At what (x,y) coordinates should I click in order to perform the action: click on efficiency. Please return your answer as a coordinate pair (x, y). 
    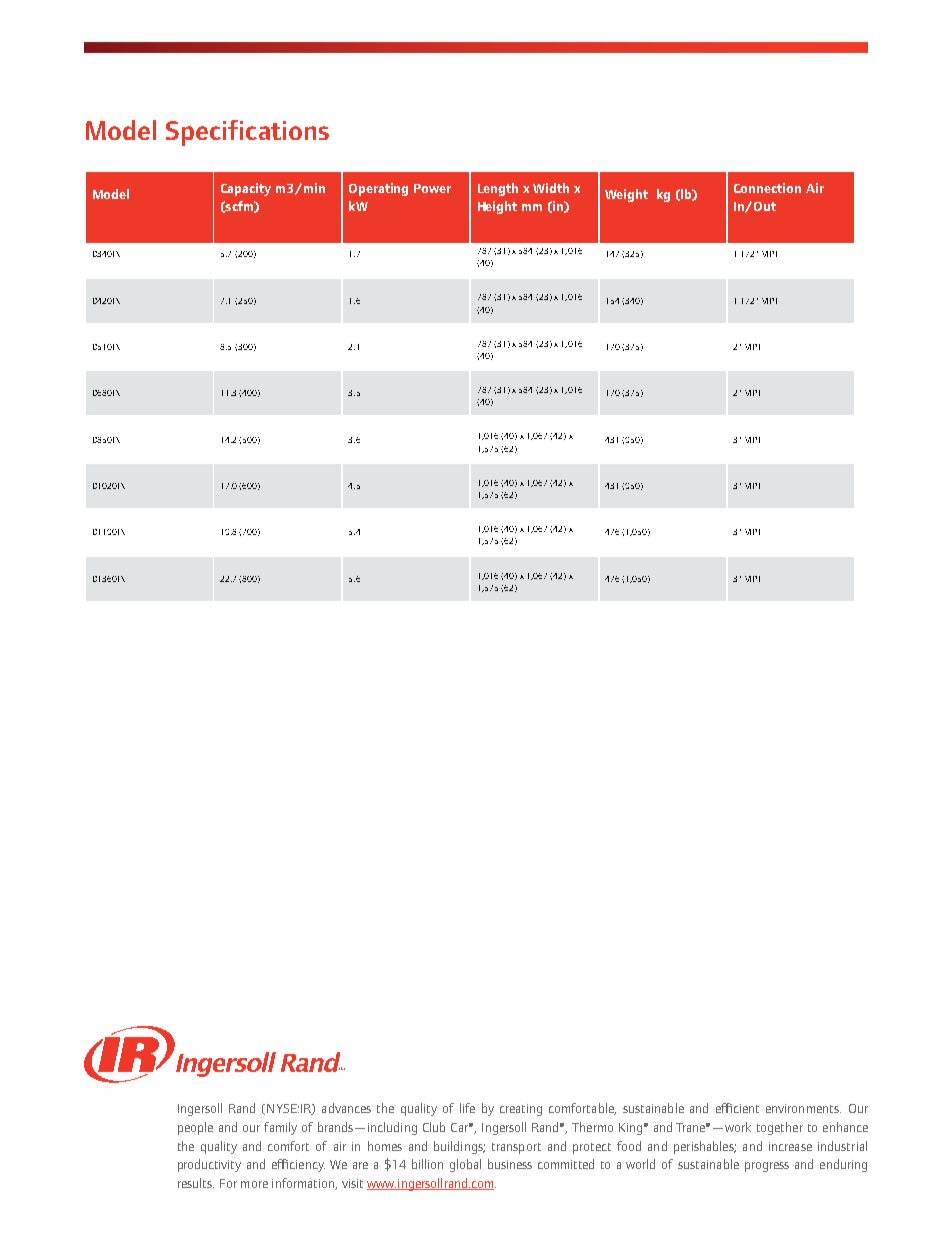
    Looking at the image, I should click on (298, 1165).
